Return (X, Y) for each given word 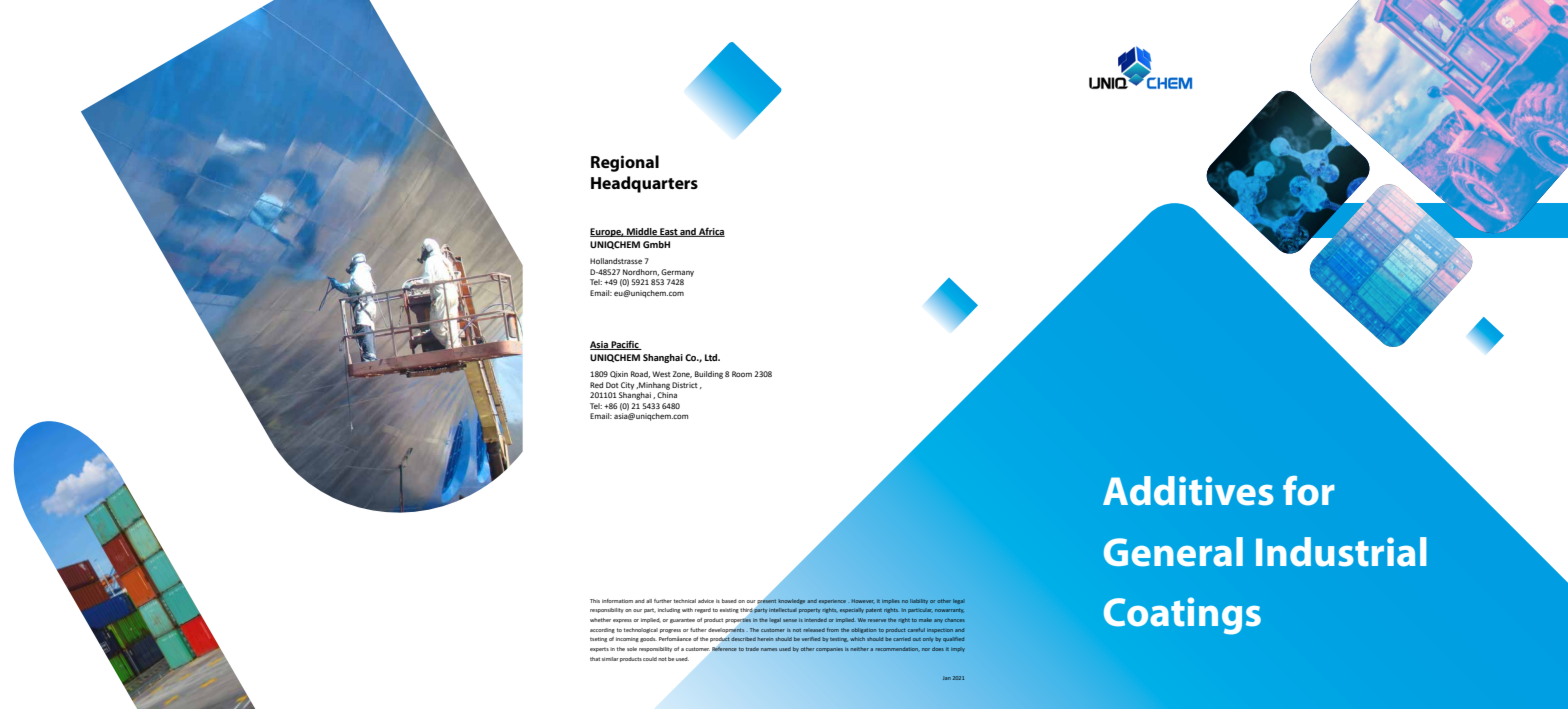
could (650, 659)
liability (919, 601)
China (667, 395)
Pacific (625, 345)
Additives (1188, 491)
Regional (625, 163)
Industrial (1341, 552)
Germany (677, 273)
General (1173, 552)
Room (742, 374)
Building (709, 375)
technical (685, 601)
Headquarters (644, 184)
